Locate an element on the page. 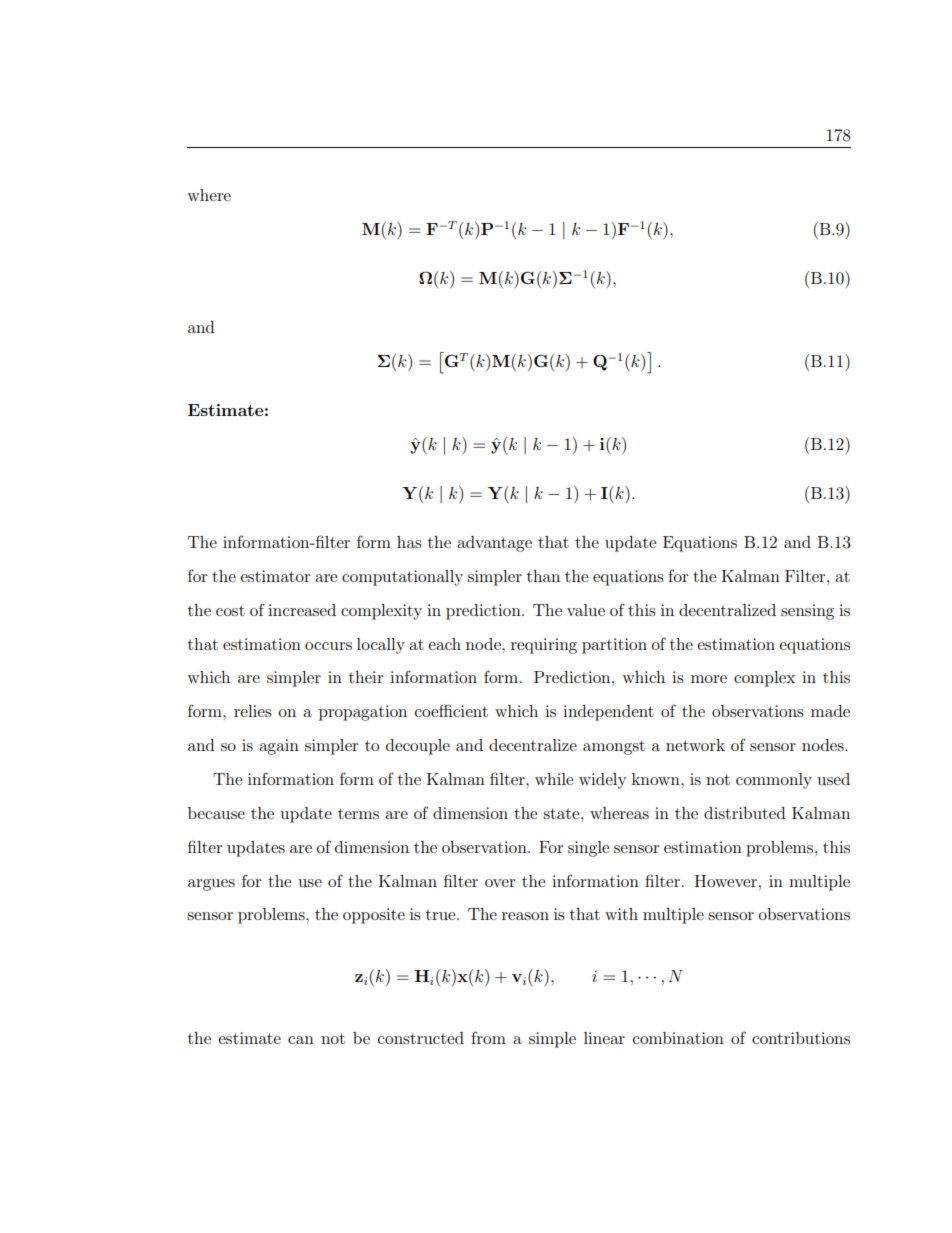  more is located at coordinates (709, 679).
